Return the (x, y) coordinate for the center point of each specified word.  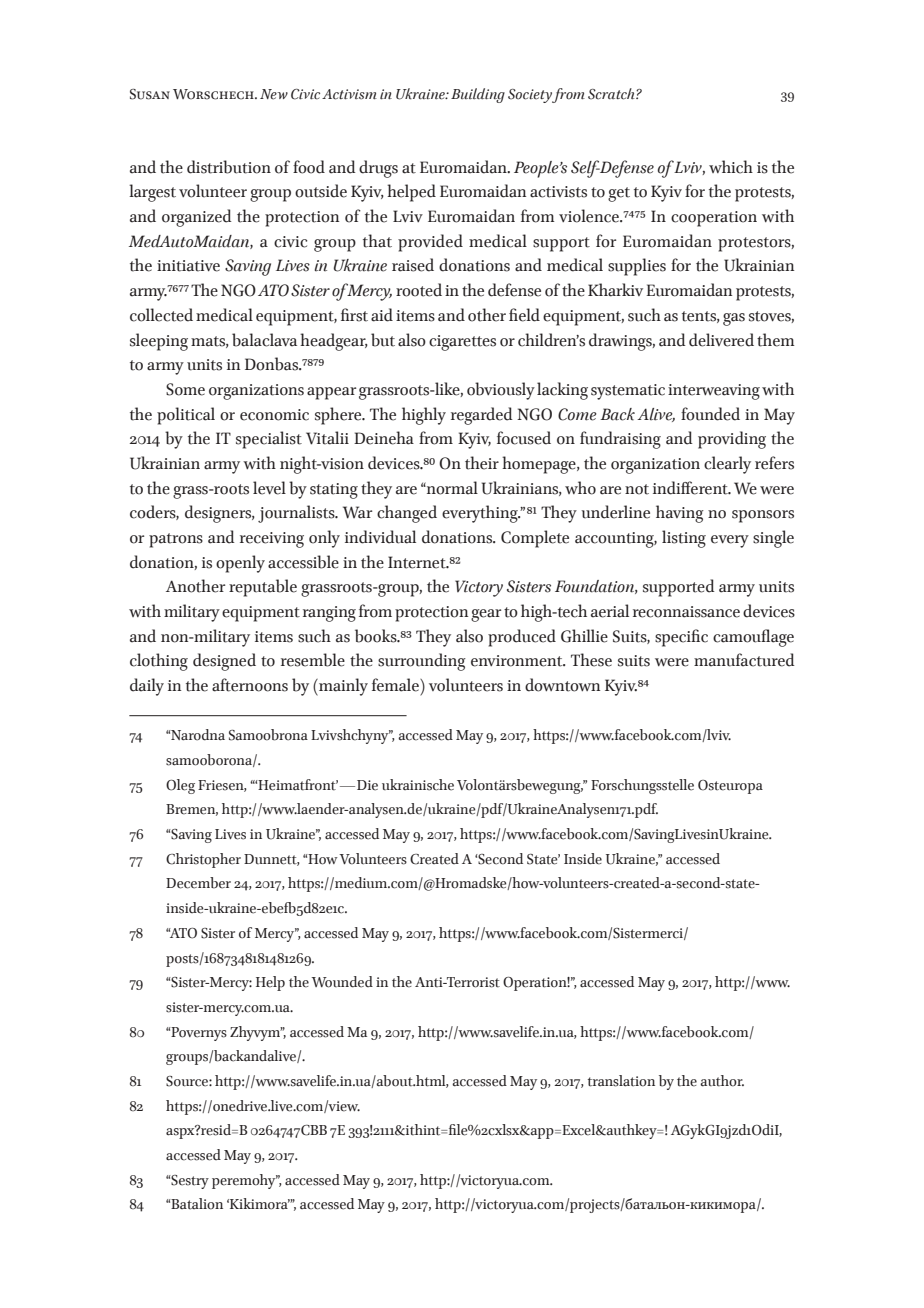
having (680, 514)
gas (734, 319)
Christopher (203, 860)
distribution (229, 167)
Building (478, 95)
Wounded (342, 982)
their (482, 463)
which (731, 167)
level (269, 488)
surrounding (422, 662)
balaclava (264, 340)
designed (224, 662)
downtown (562, 685)
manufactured (744, 660)
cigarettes (462, 343)
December (198, 883)
